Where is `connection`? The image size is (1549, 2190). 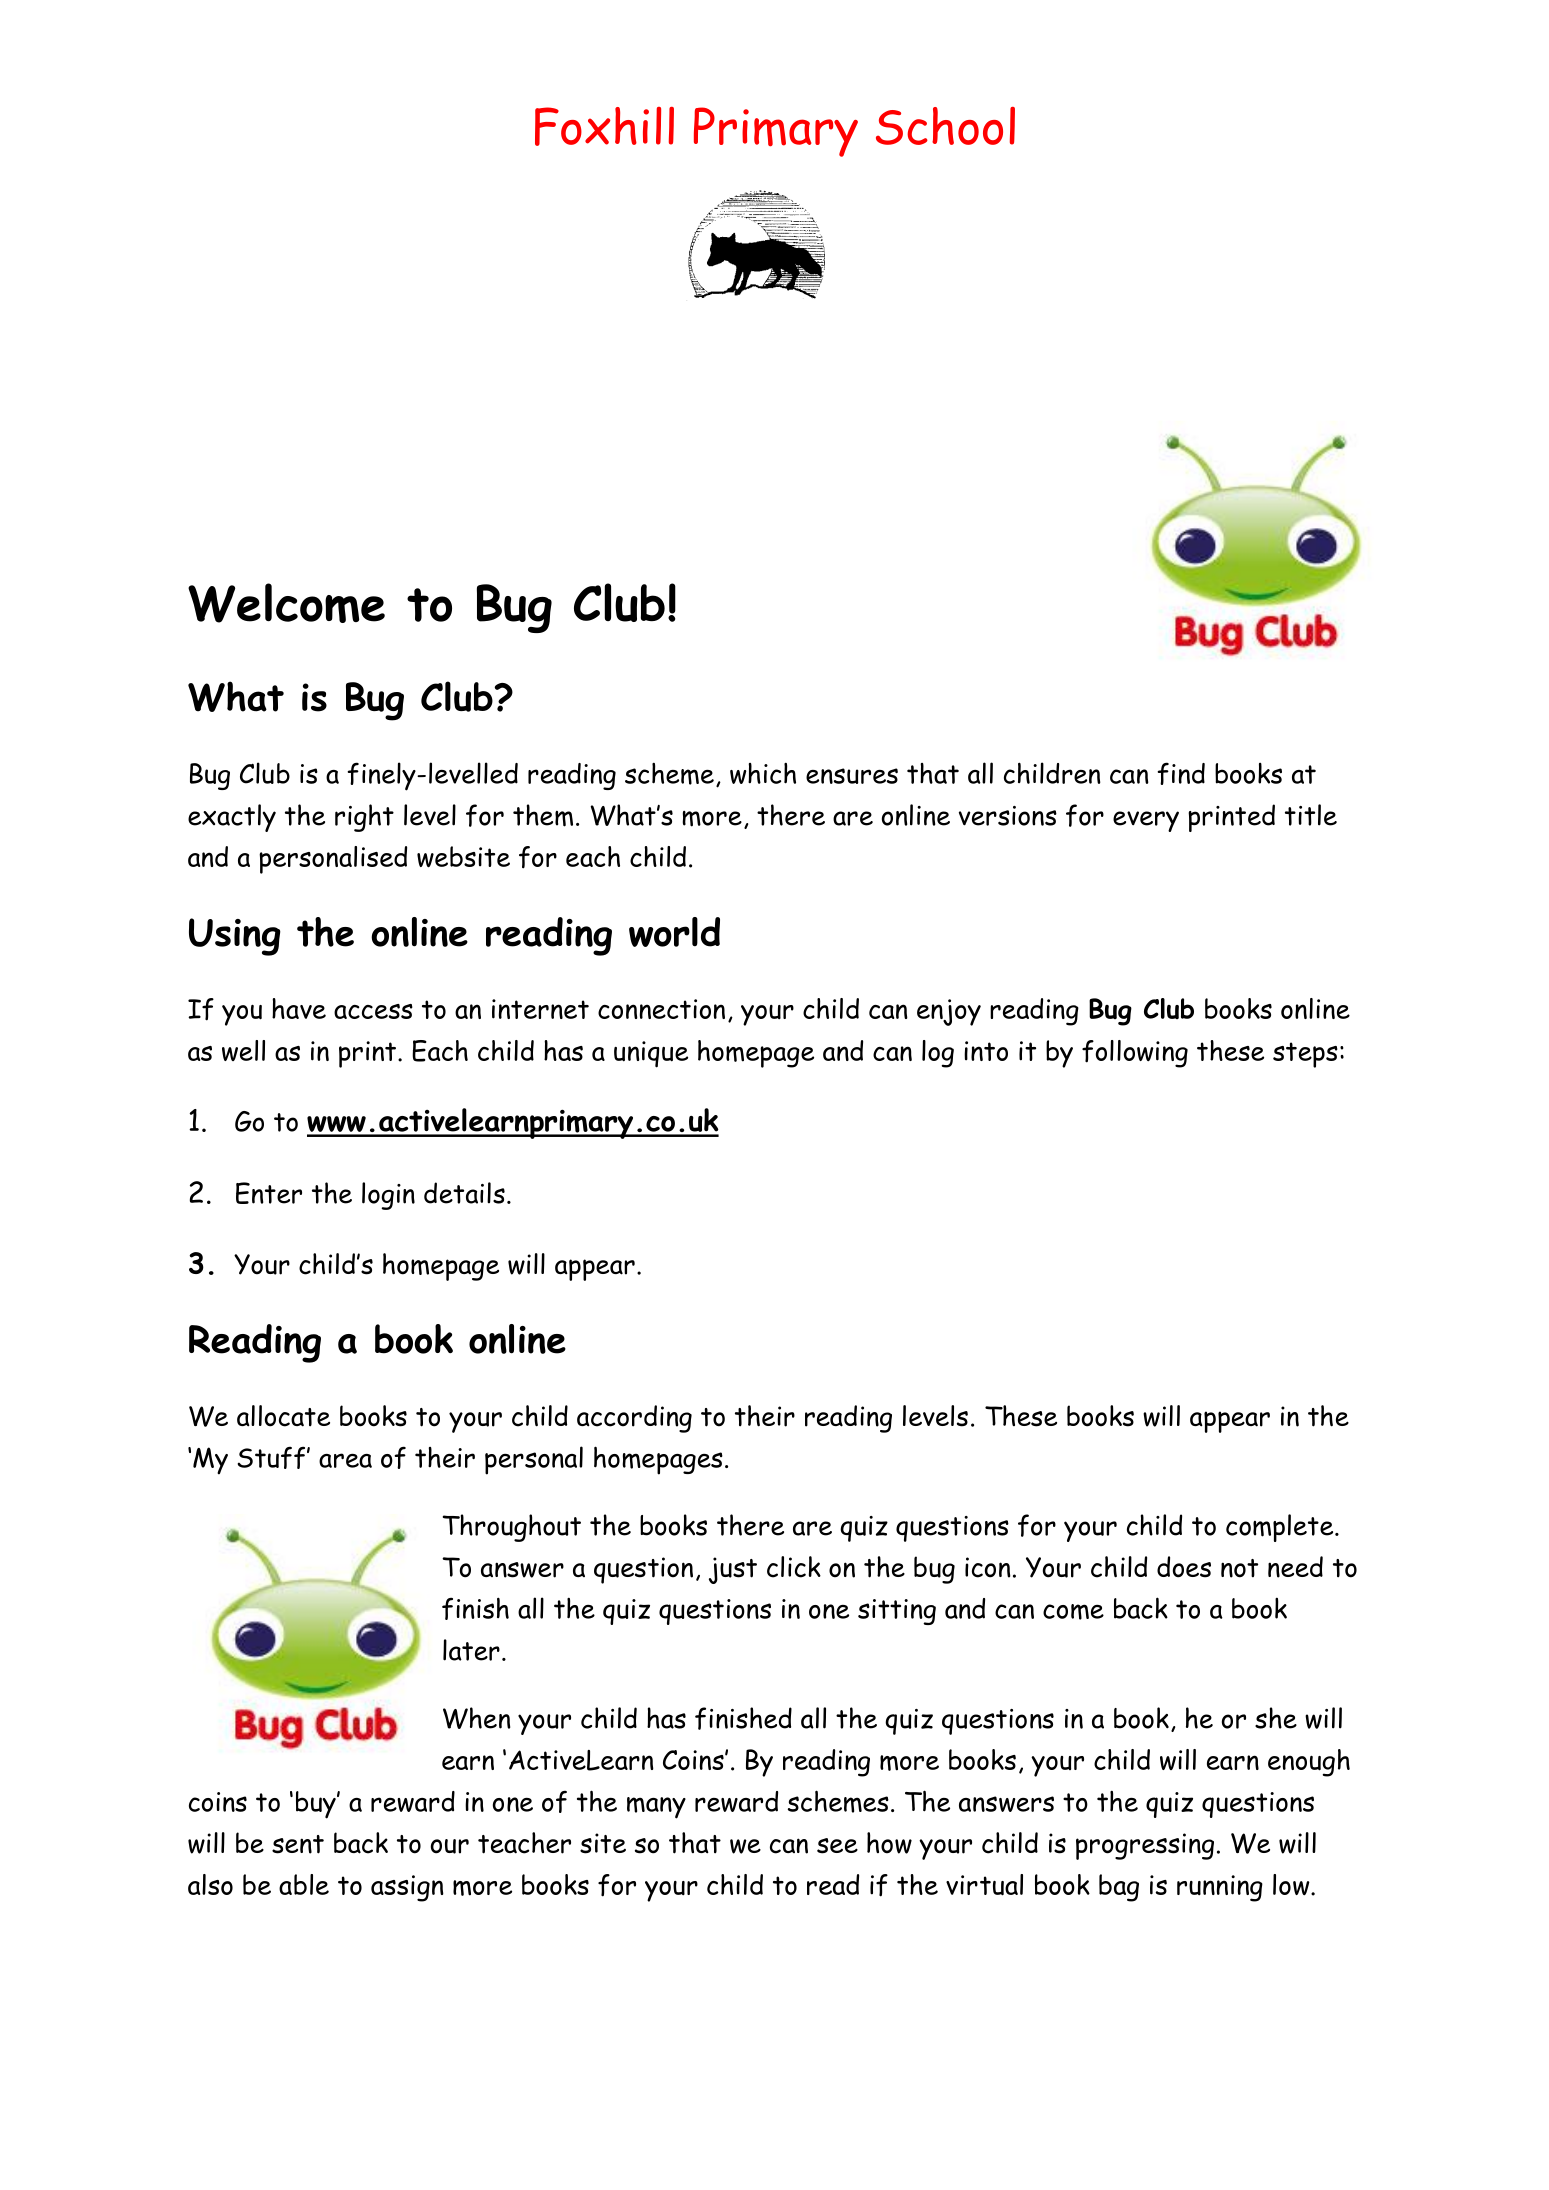
connection is located at coordinates (661, 1009).
